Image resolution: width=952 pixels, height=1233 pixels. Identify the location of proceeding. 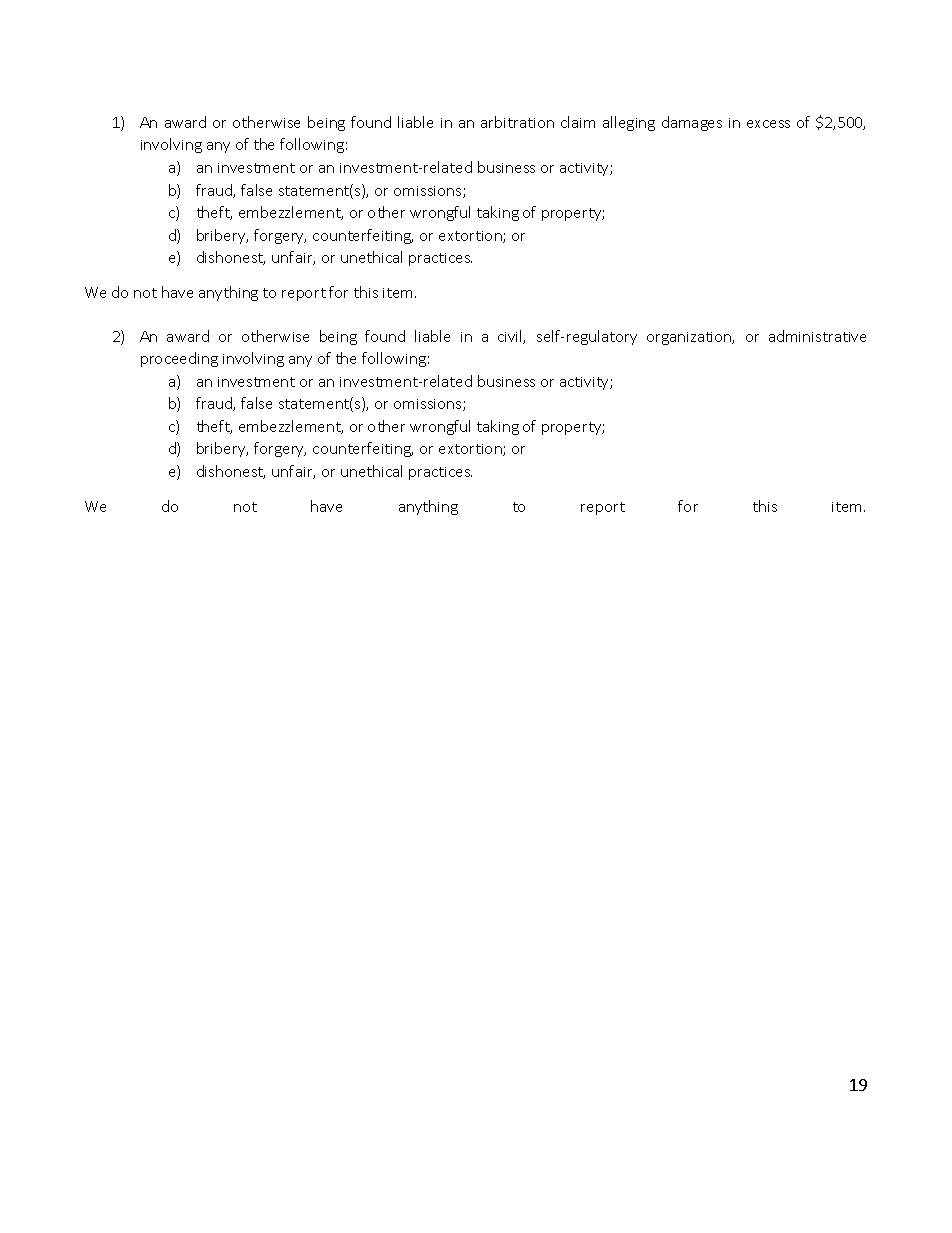
(179, 359).
